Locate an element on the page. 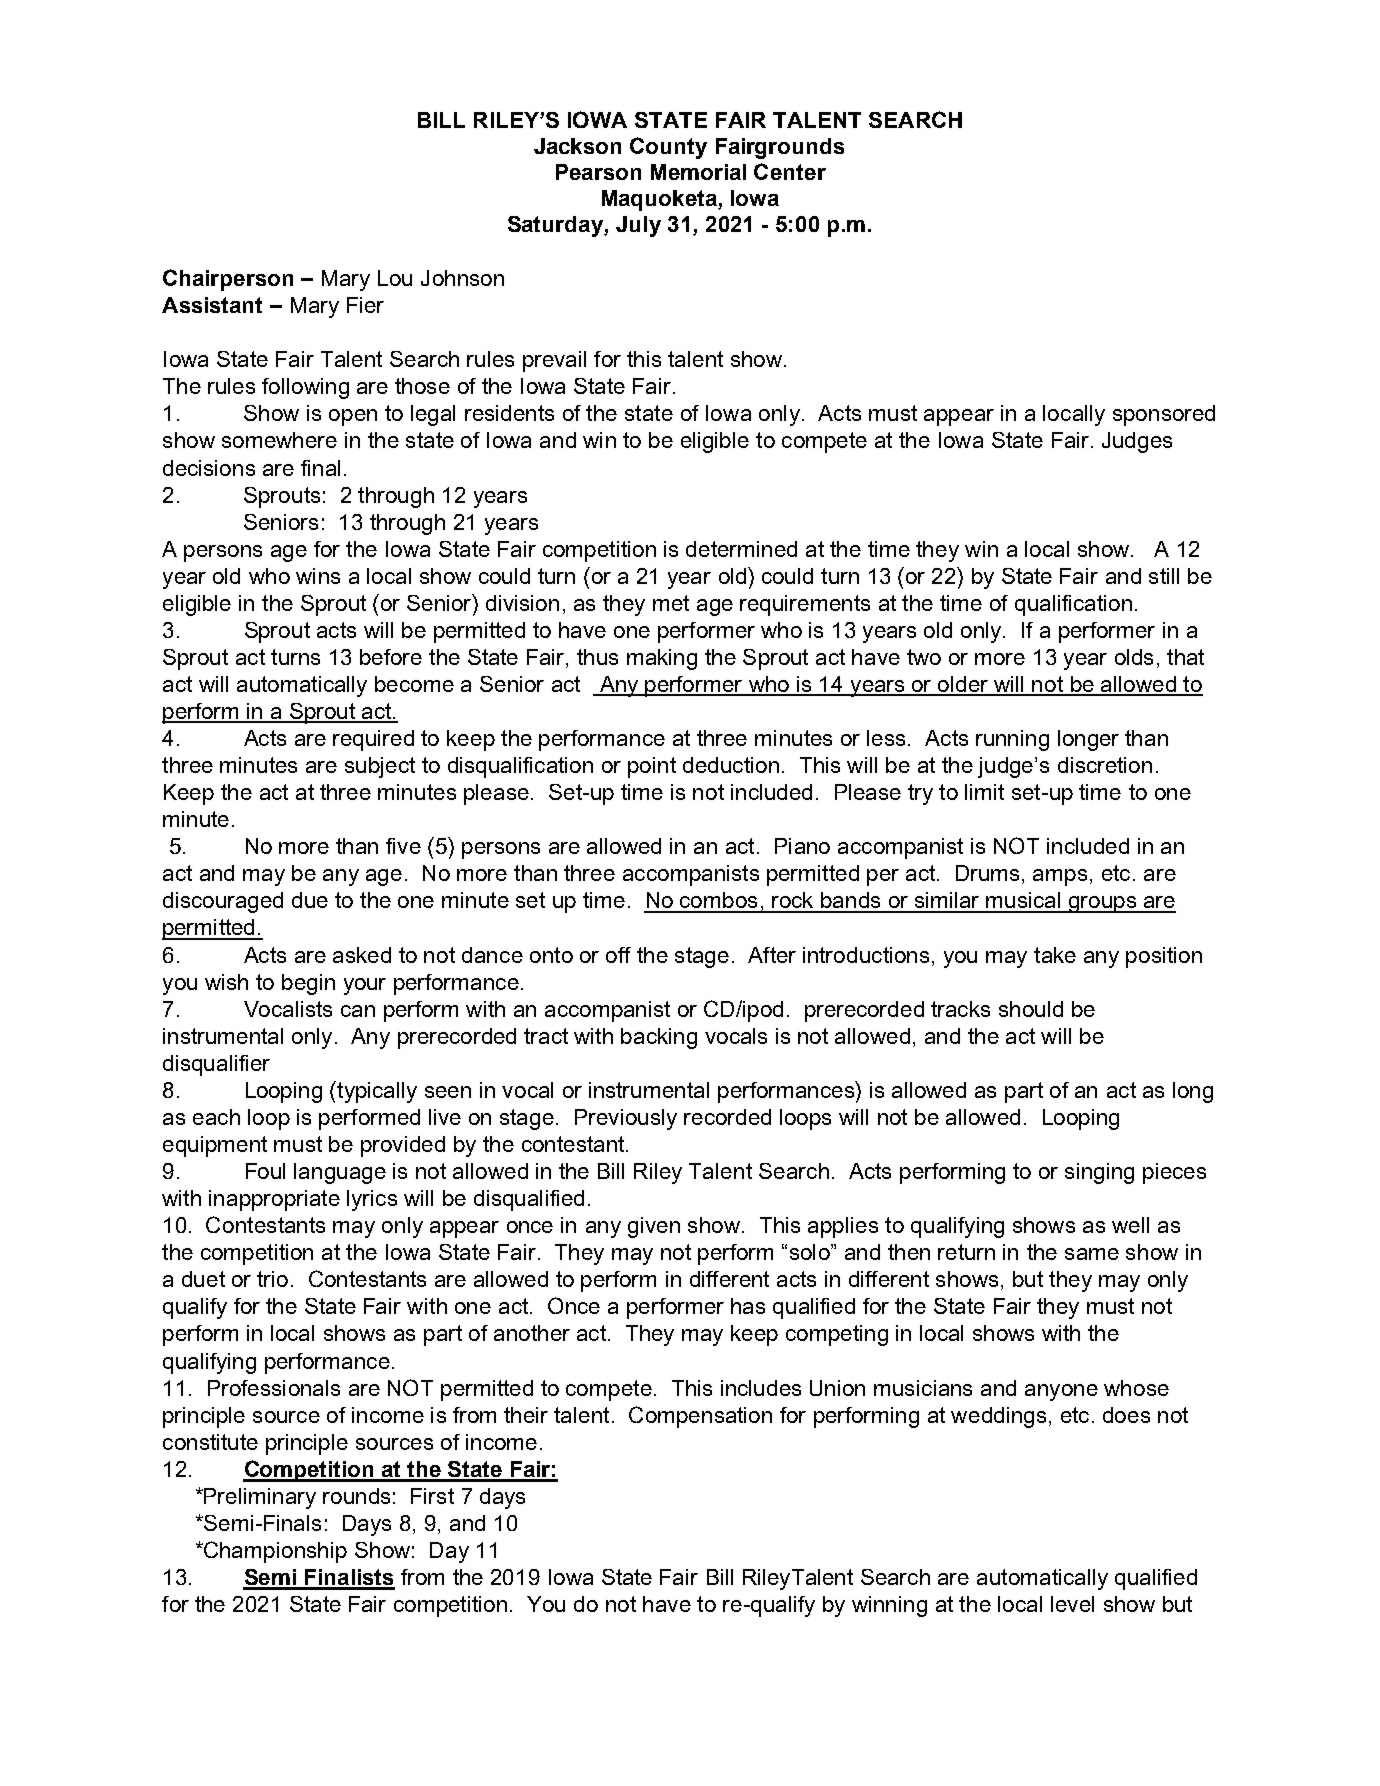  Previously is located at coordinates (626, 1119).
